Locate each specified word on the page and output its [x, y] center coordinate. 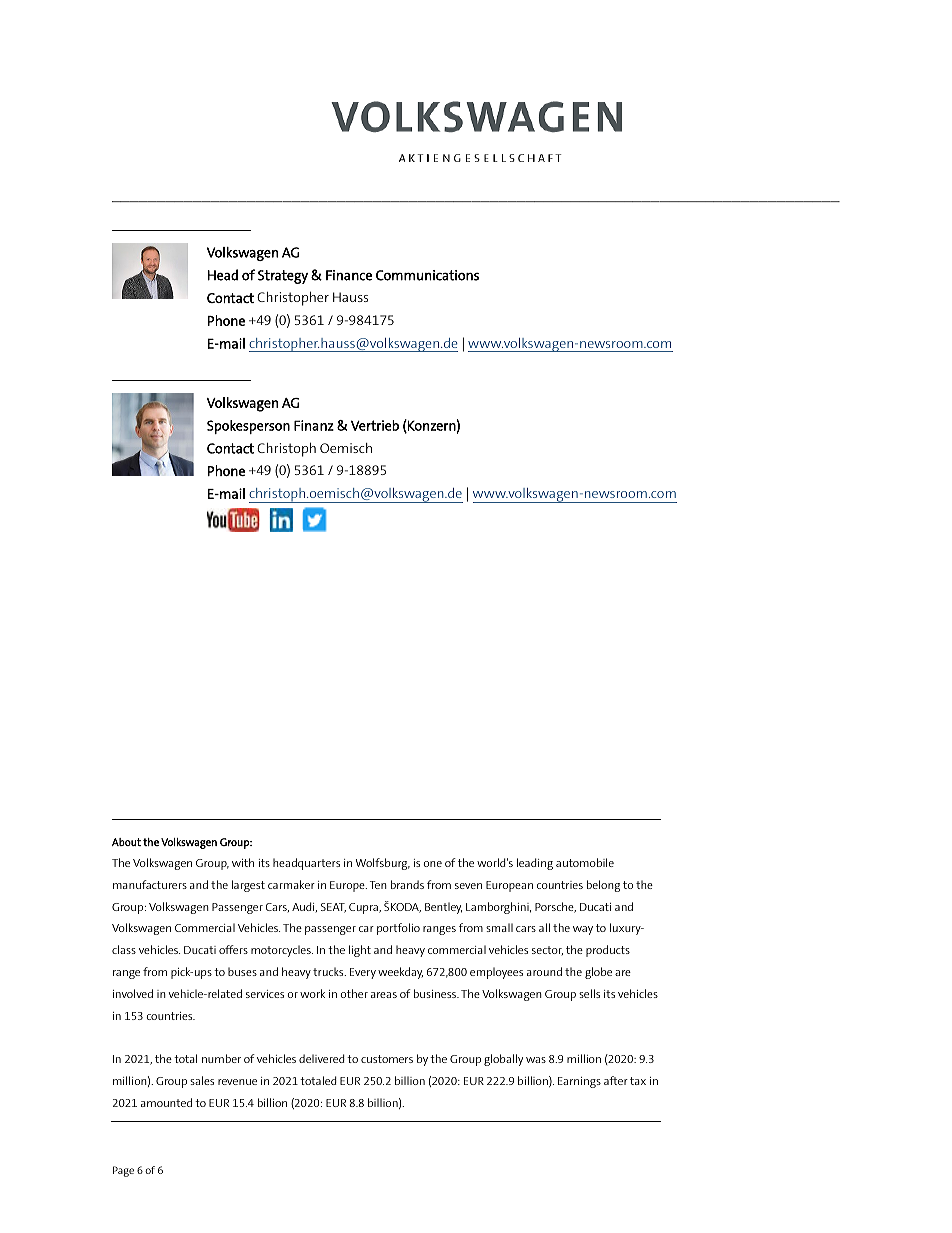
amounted [166, 1102]
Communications [427, 275]
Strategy [283, 277]
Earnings [579, 1082]
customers [387, 1059]
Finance [349, 275]
